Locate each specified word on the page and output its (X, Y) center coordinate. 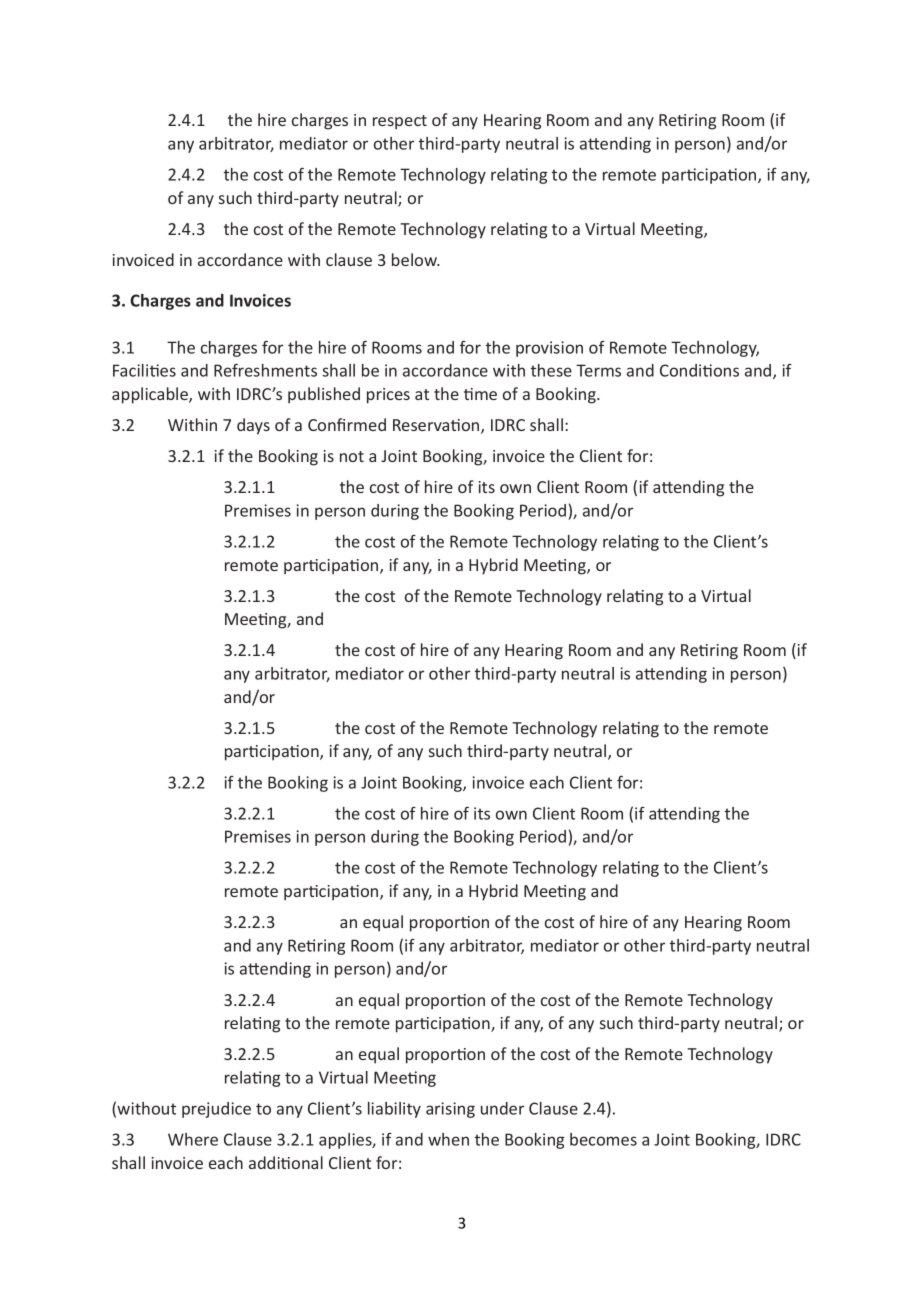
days (253, 426)
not (352, 456)
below (415, 259)
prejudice (216, 1110)
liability (394, 1110)
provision (549, 349)
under (502, 1108)
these (551, 370)
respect (400, 122)
